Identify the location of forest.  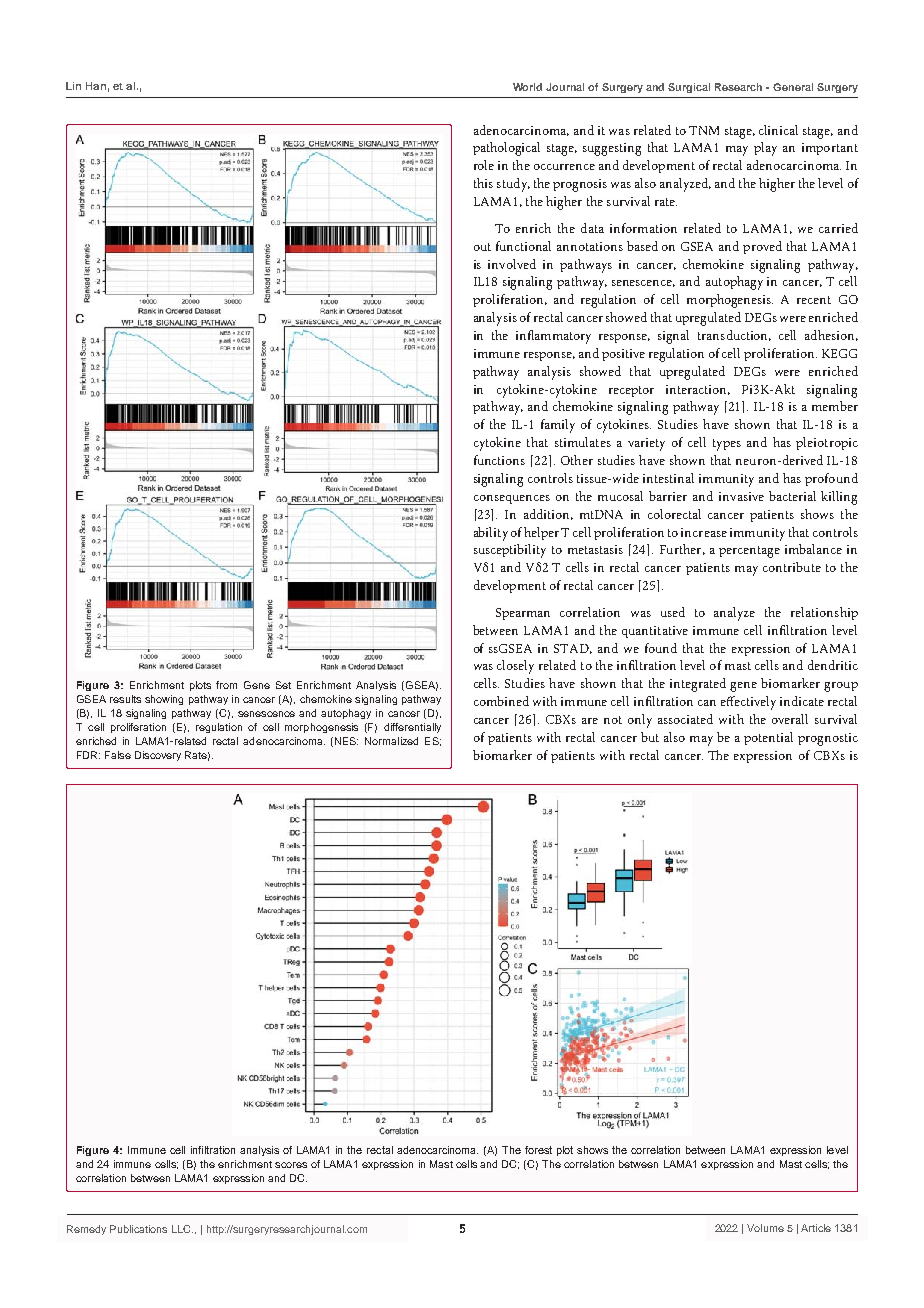
(538, 1150).
